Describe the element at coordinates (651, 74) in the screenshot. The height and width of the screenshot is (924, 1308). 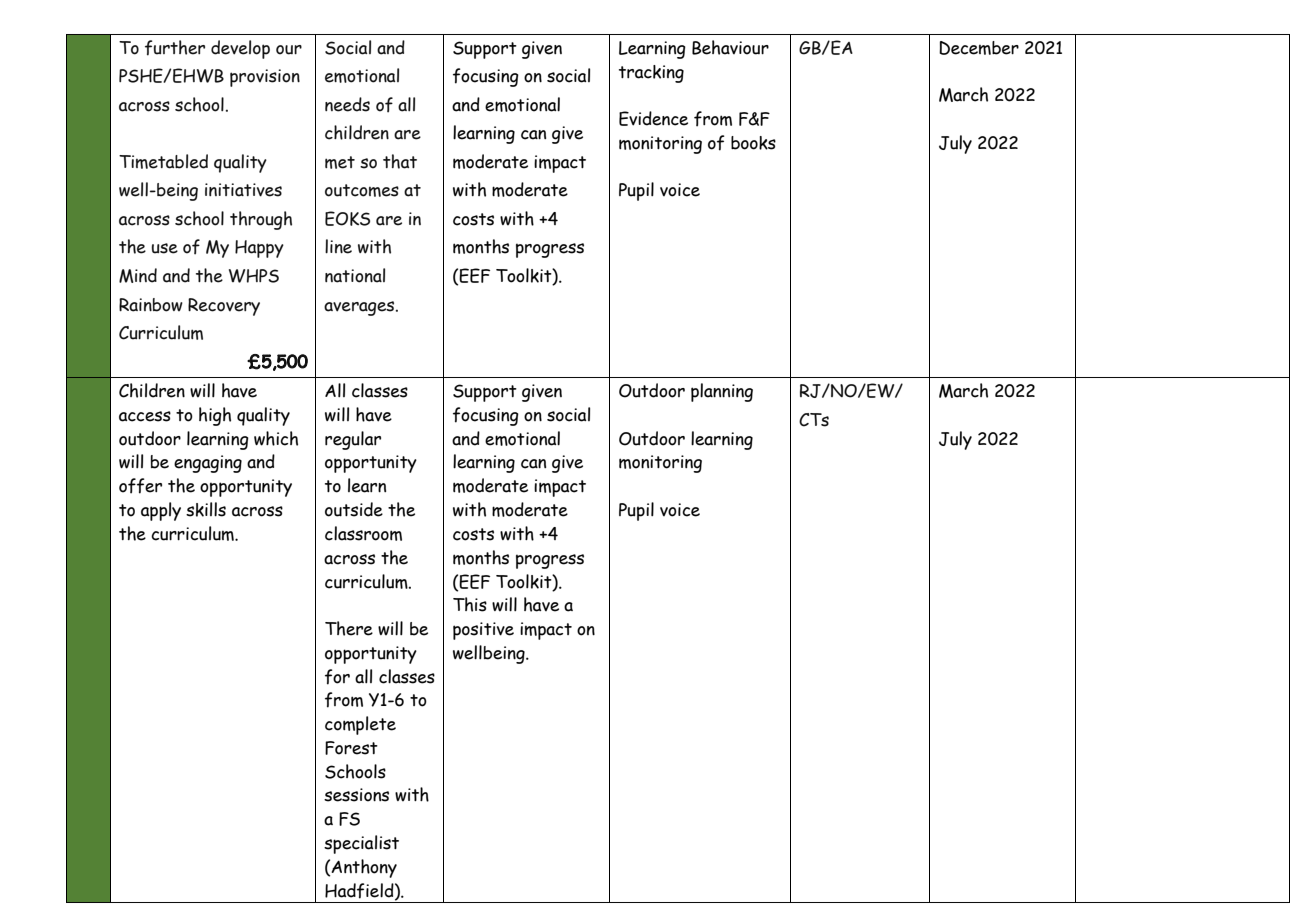
I see `tracking` at that location.
